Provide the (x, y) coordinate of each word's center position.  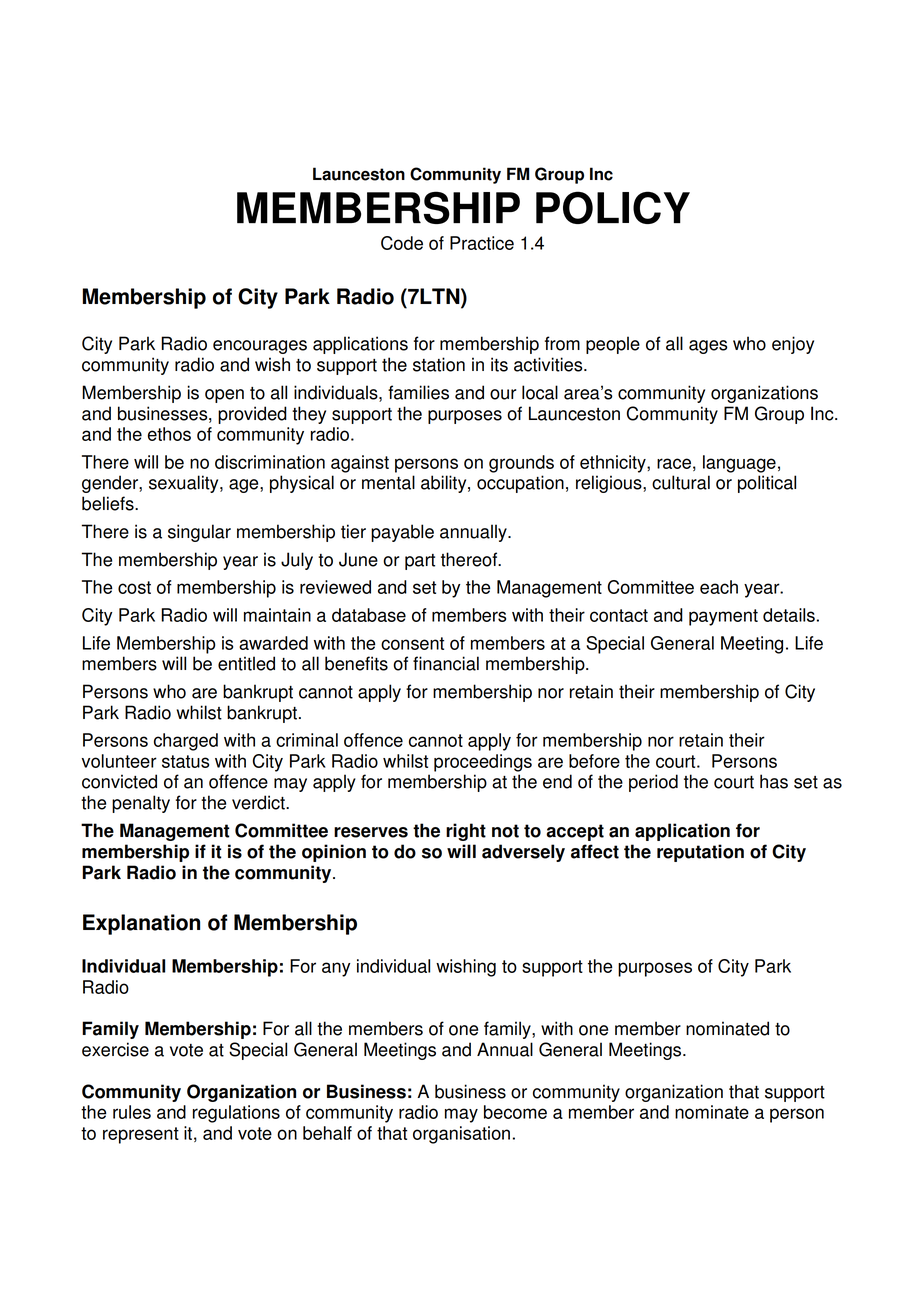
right (466, 832)
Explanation (141, 924)
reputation (700, 853)
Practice (482, 243)
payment (723, 617)
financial (446, 663)
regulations (236, 1114)
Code (402, 243)
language (739, 464)
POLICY (613, 207)
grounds (521, 464)
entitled (246, 663)
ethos (169, 434)
